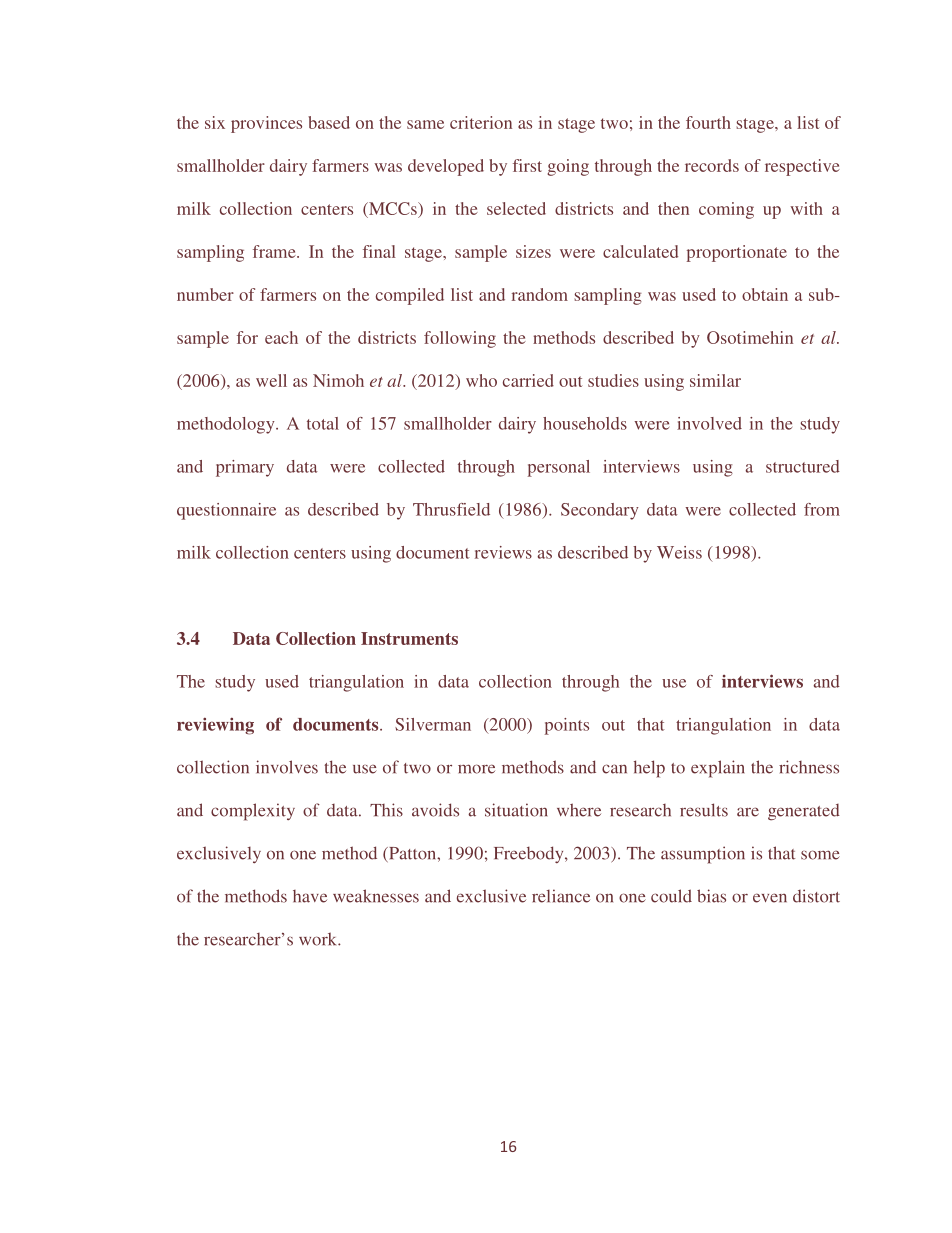 The width and height of the document is (952, 1233). I want to click on reviews, so click(503, 552).
